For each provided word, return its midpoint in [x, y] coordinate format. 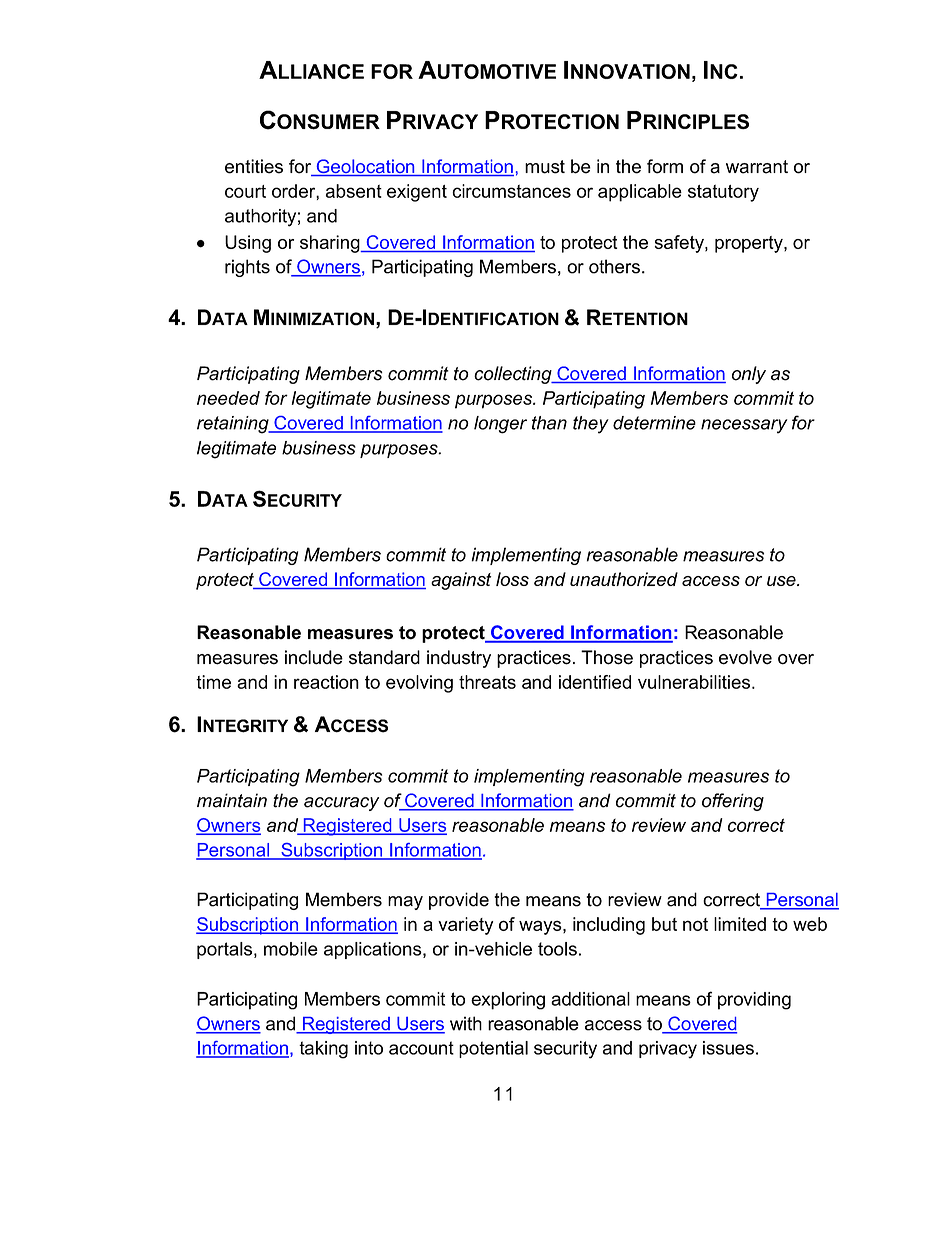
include [314, 657]
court [245, 191]
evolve [745, 657]
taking [323, 1050]
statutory [723, 193]
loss [512, 579]
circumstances [511, 191]
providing [754, 1001]
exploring [508, 1001]
